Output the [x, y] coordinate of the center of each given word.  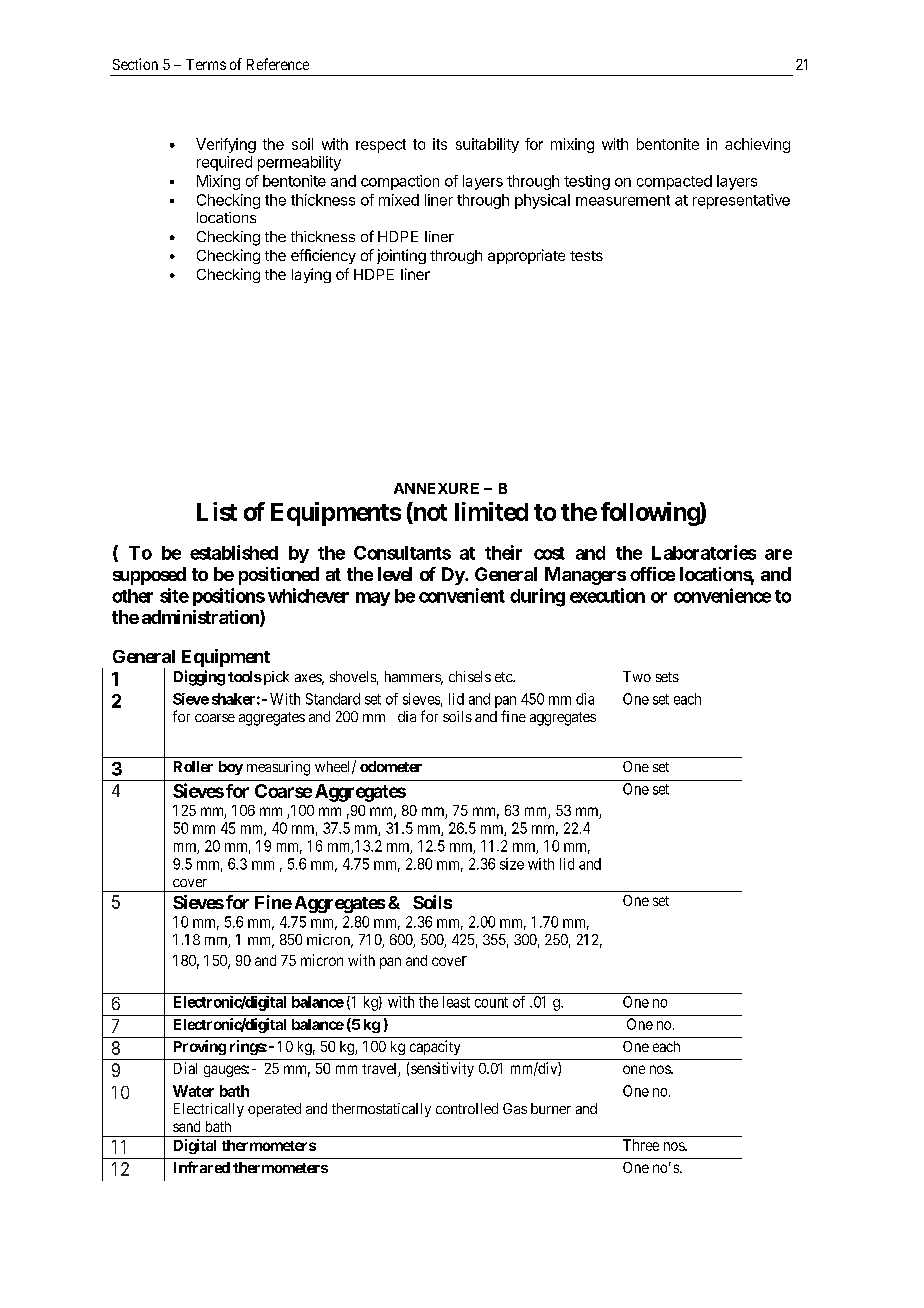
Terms [206, 64]
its [440, 144]
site [174, 595]
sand [186, 1126]
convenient [462, 595]
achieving [757, 145]
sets [667, 677]
